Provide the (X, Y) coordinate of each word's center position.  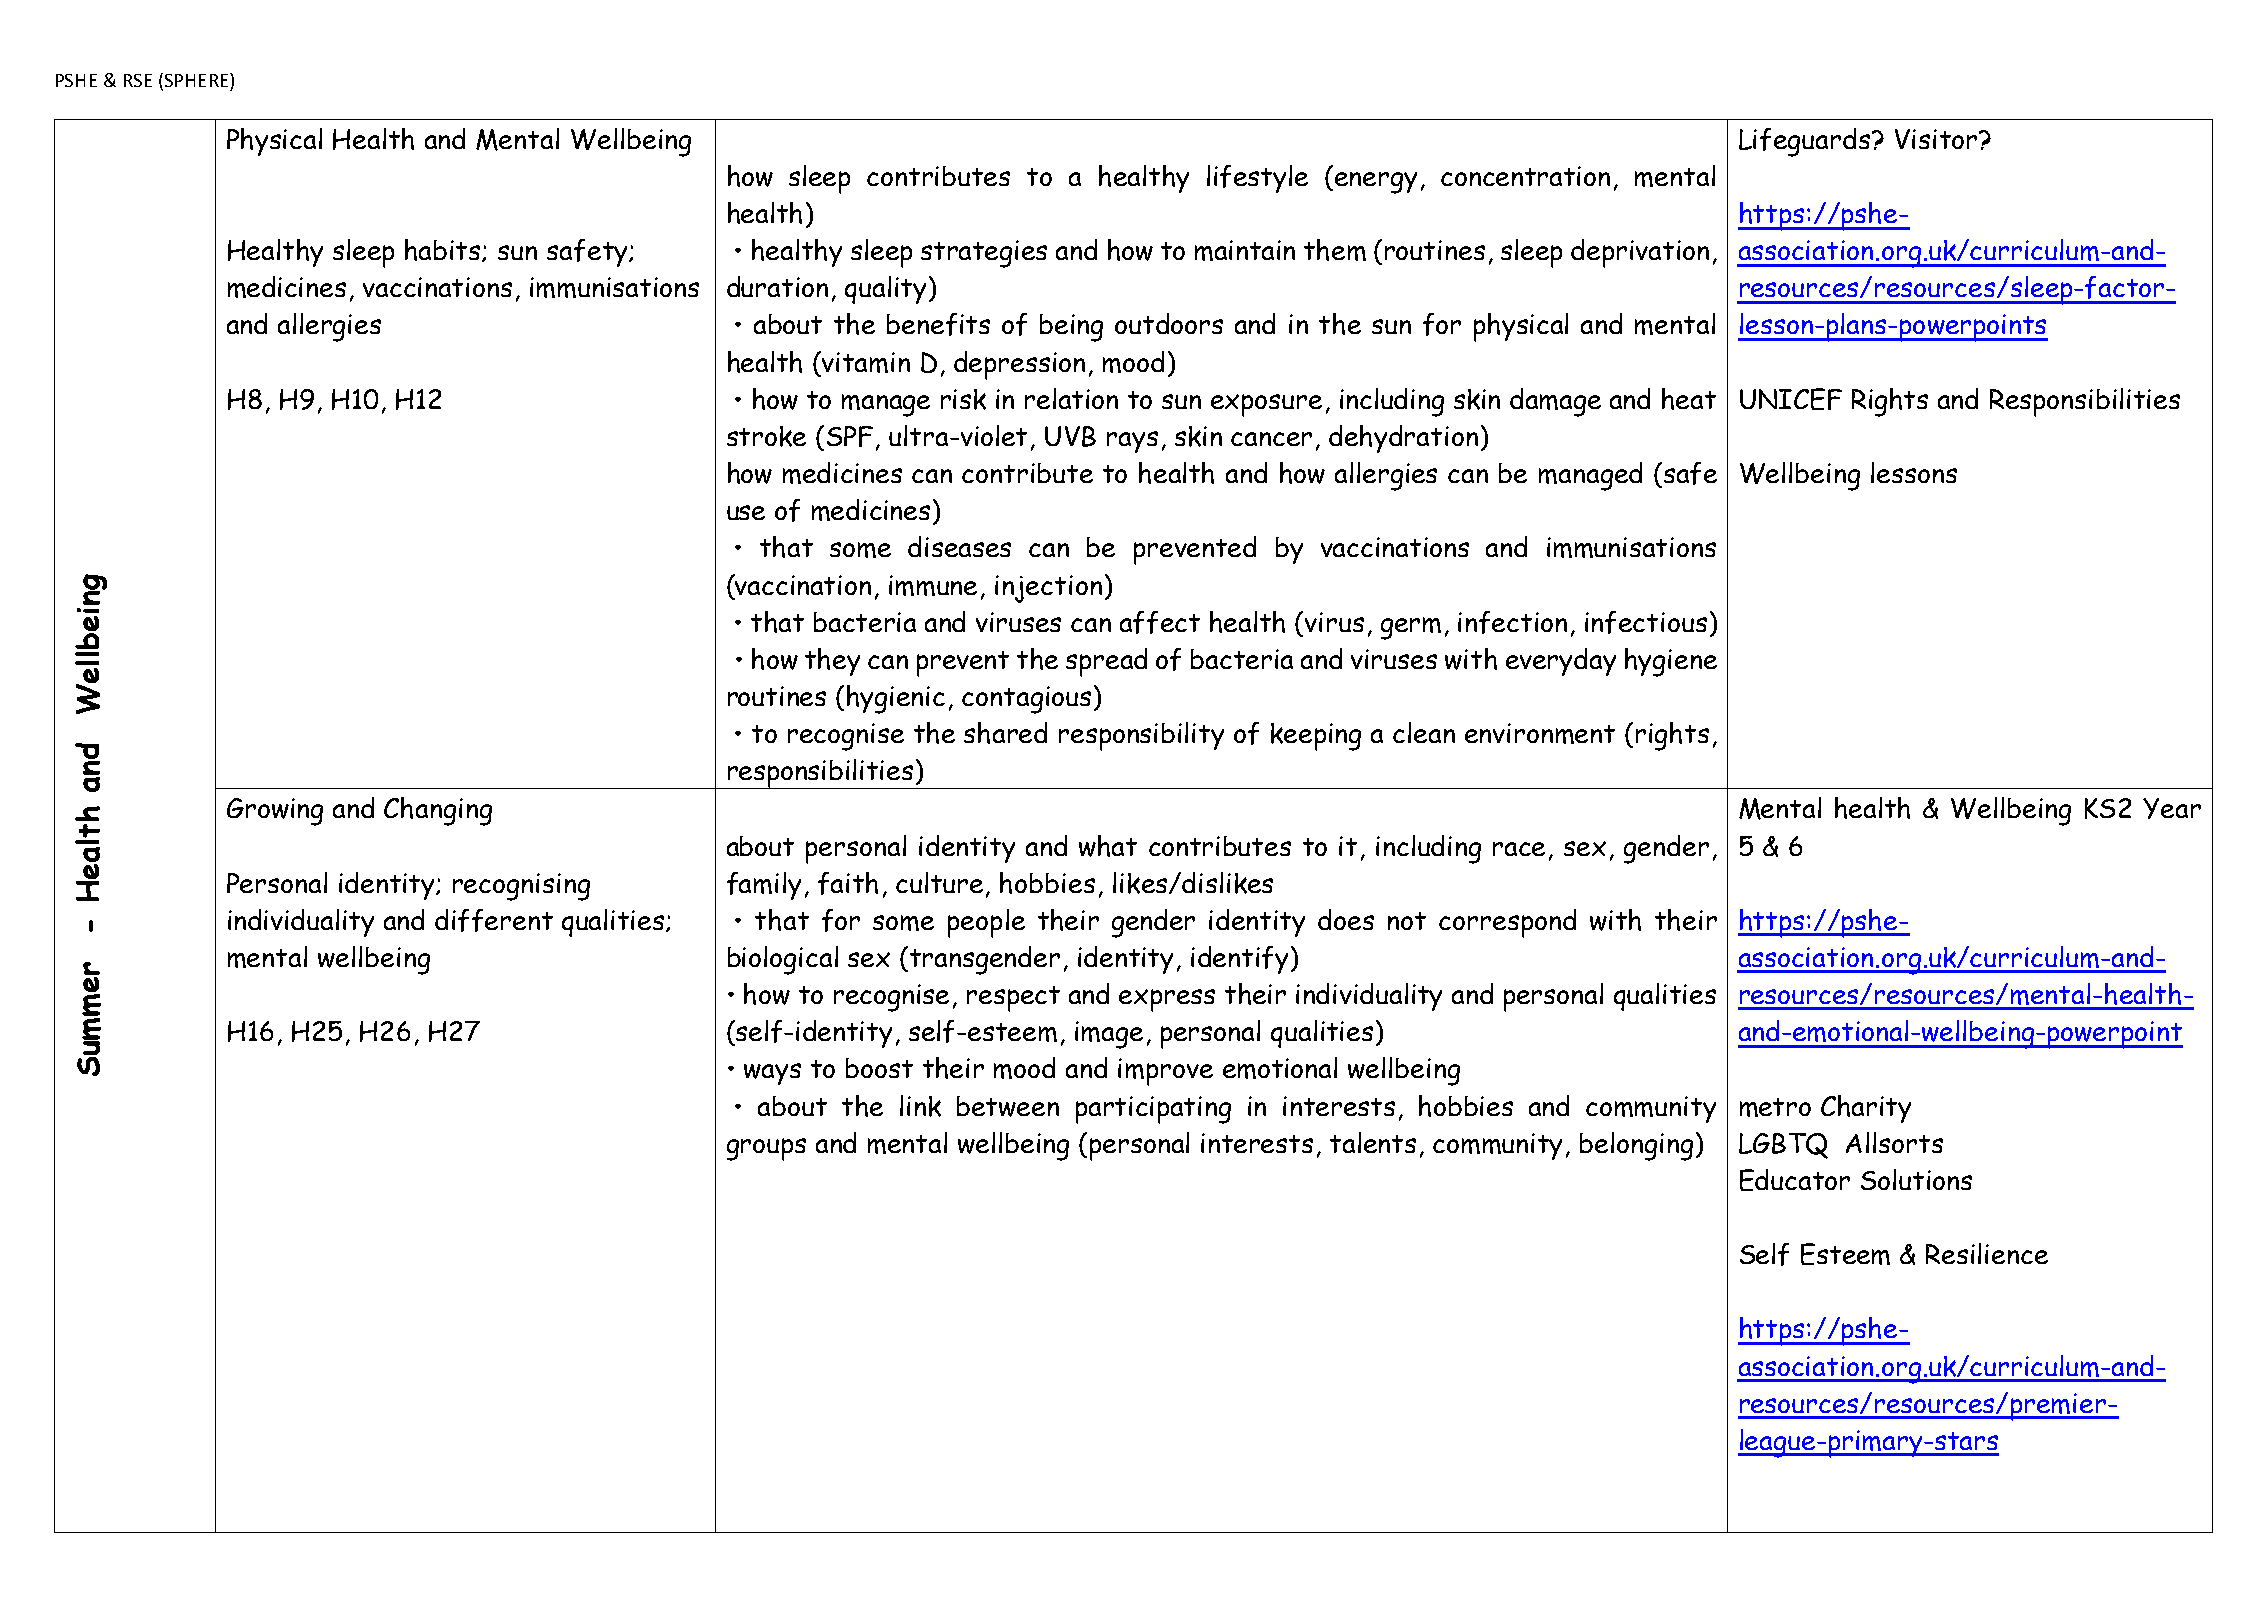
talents (1373, 1142)
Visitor (1936, 139)
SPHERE (196, 81)
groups (766, 1149)
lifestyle (1257, 179)
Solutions (1916, 1179)
